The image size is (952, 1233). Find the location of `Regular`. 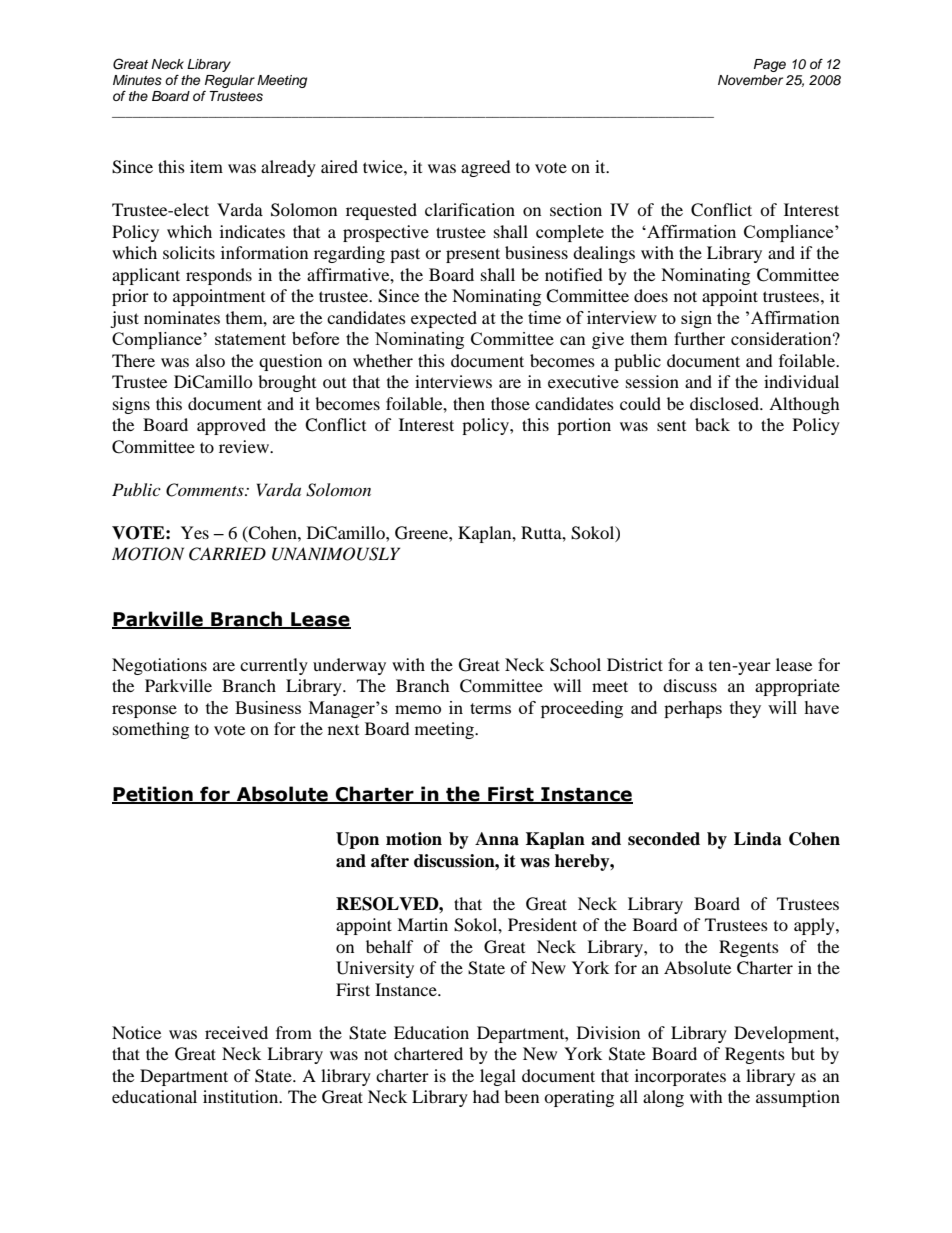

Regular is located at coordinates (230, 81).
